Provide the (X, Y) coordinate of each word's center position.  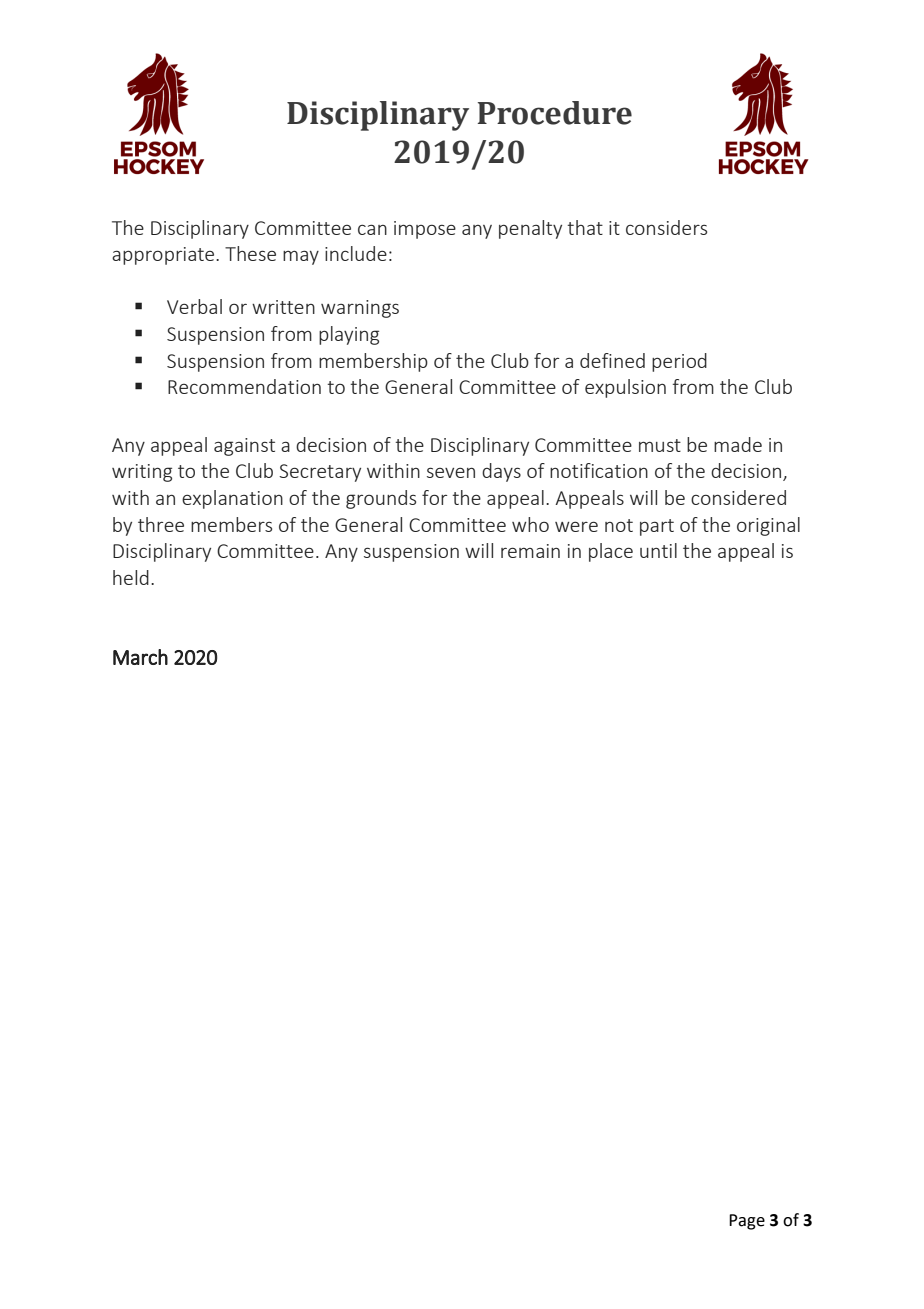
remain (530, 551)
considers (666, 227)
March (140, 657)
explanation (232, 499)
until (658, 550)
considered (738, 497)
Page (747, 1222)
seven (451, 472)
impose (425, 230)
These (250, 253)
